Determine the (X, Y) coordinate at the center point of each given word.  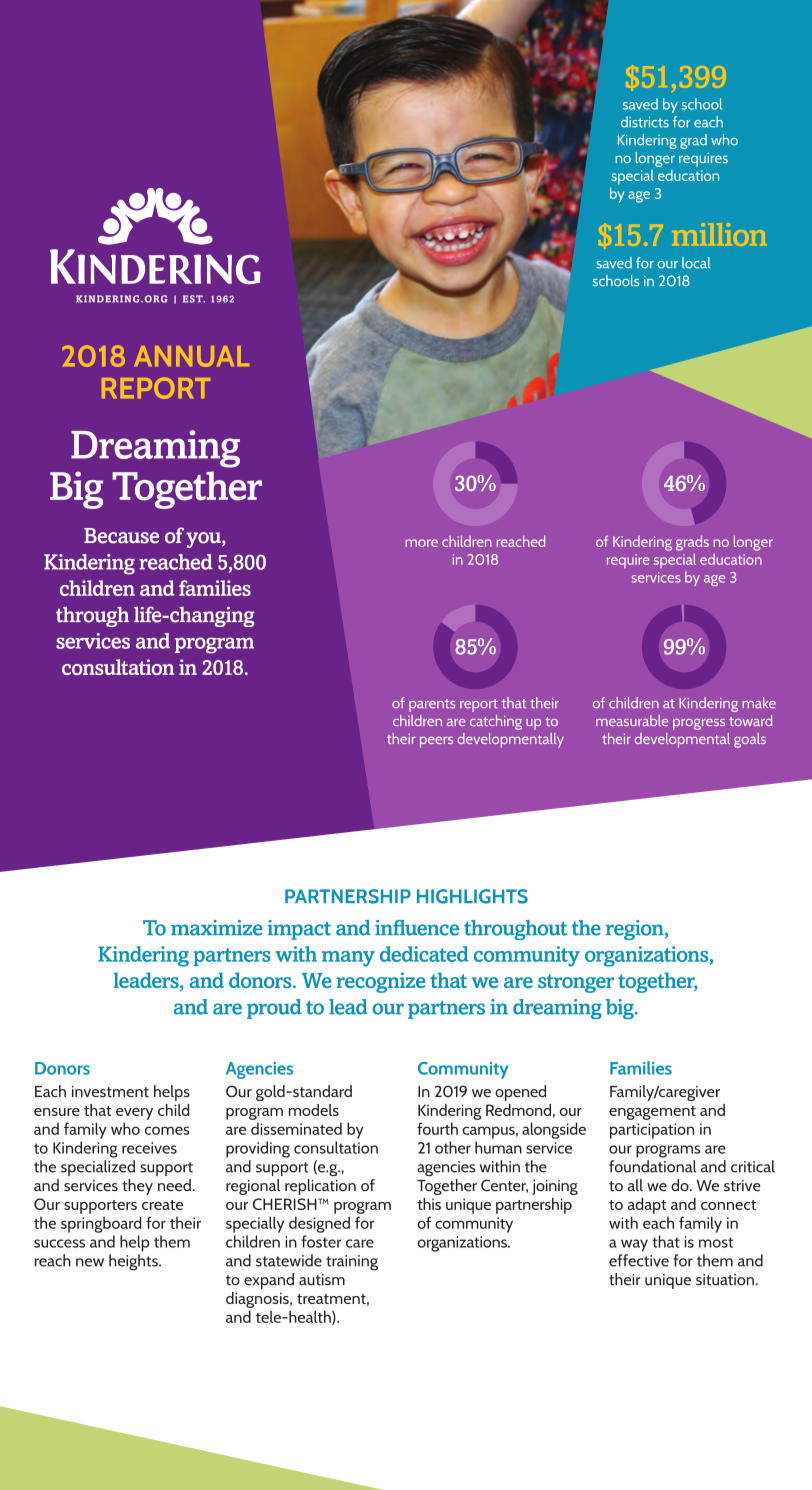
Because (121, 536)
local (696, 263)
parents (432, 705)
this (429, 1204)
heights (134, 1262)
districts (645, 122)
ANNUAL (191, 356)
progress (699, 724)
